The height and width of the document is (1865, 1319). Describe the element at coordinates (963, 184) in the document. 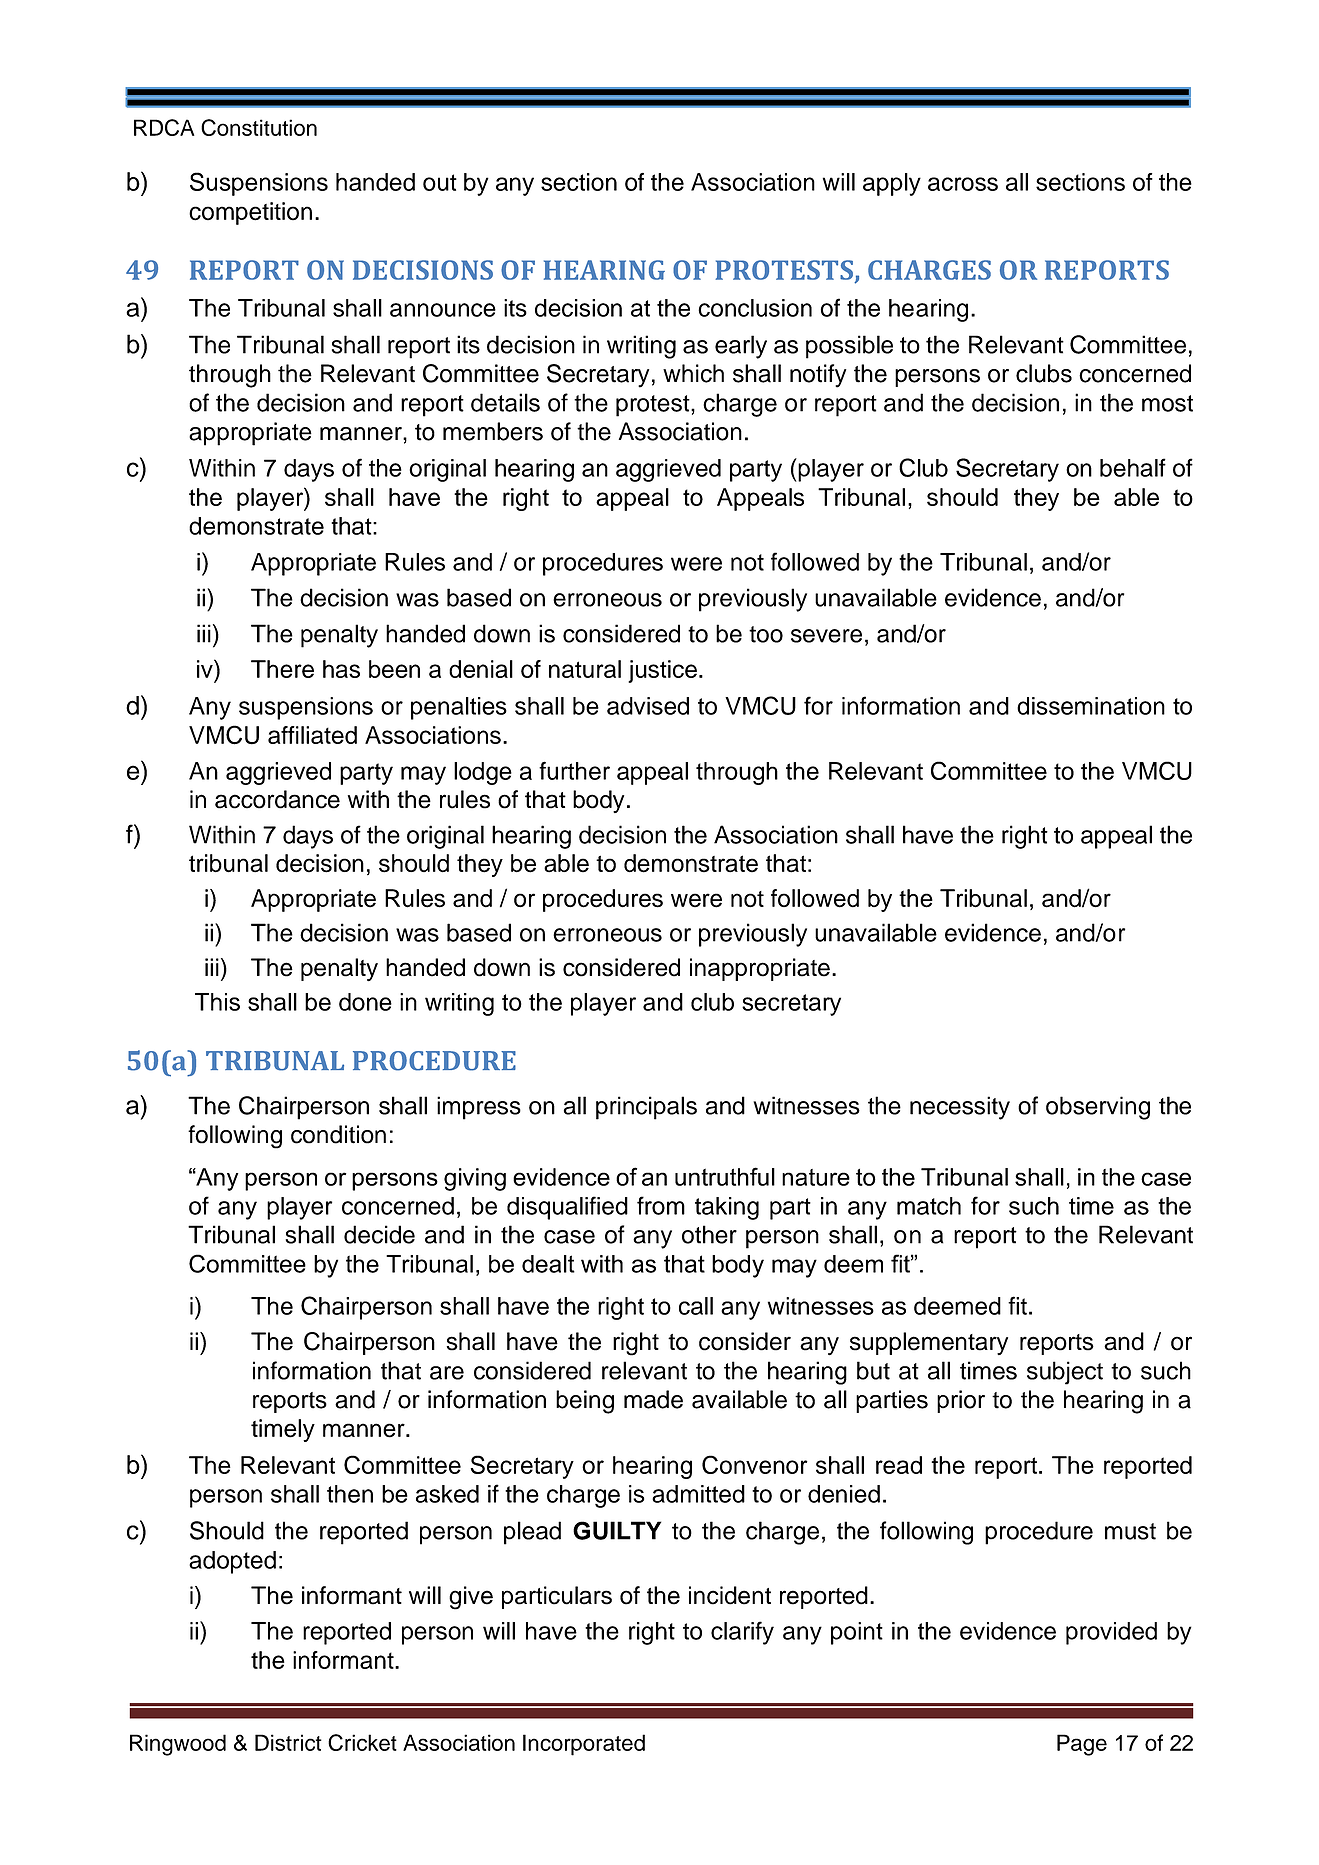

I see `across` at that location.
